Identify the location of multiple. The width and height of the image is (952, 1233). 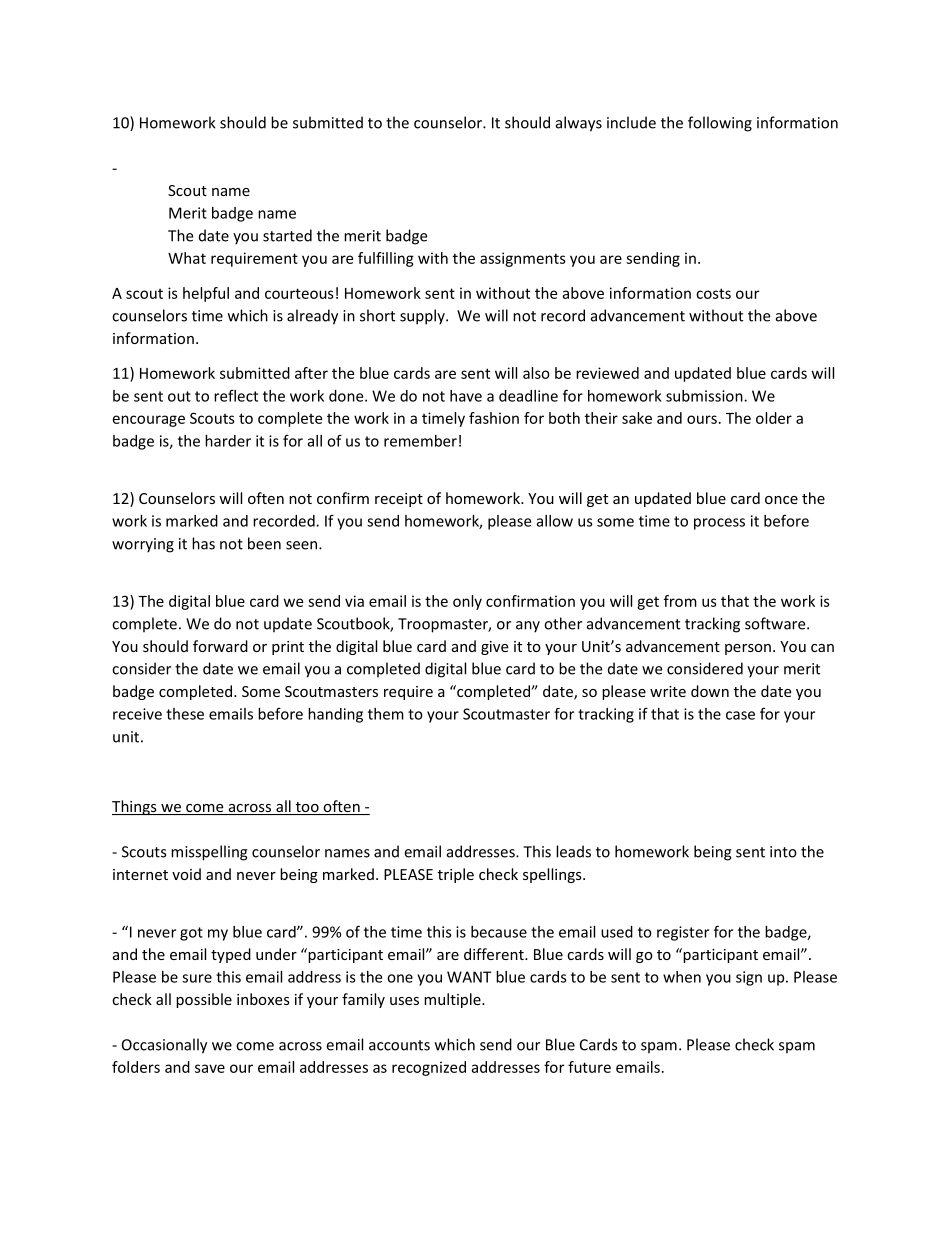
(453, 1000).
